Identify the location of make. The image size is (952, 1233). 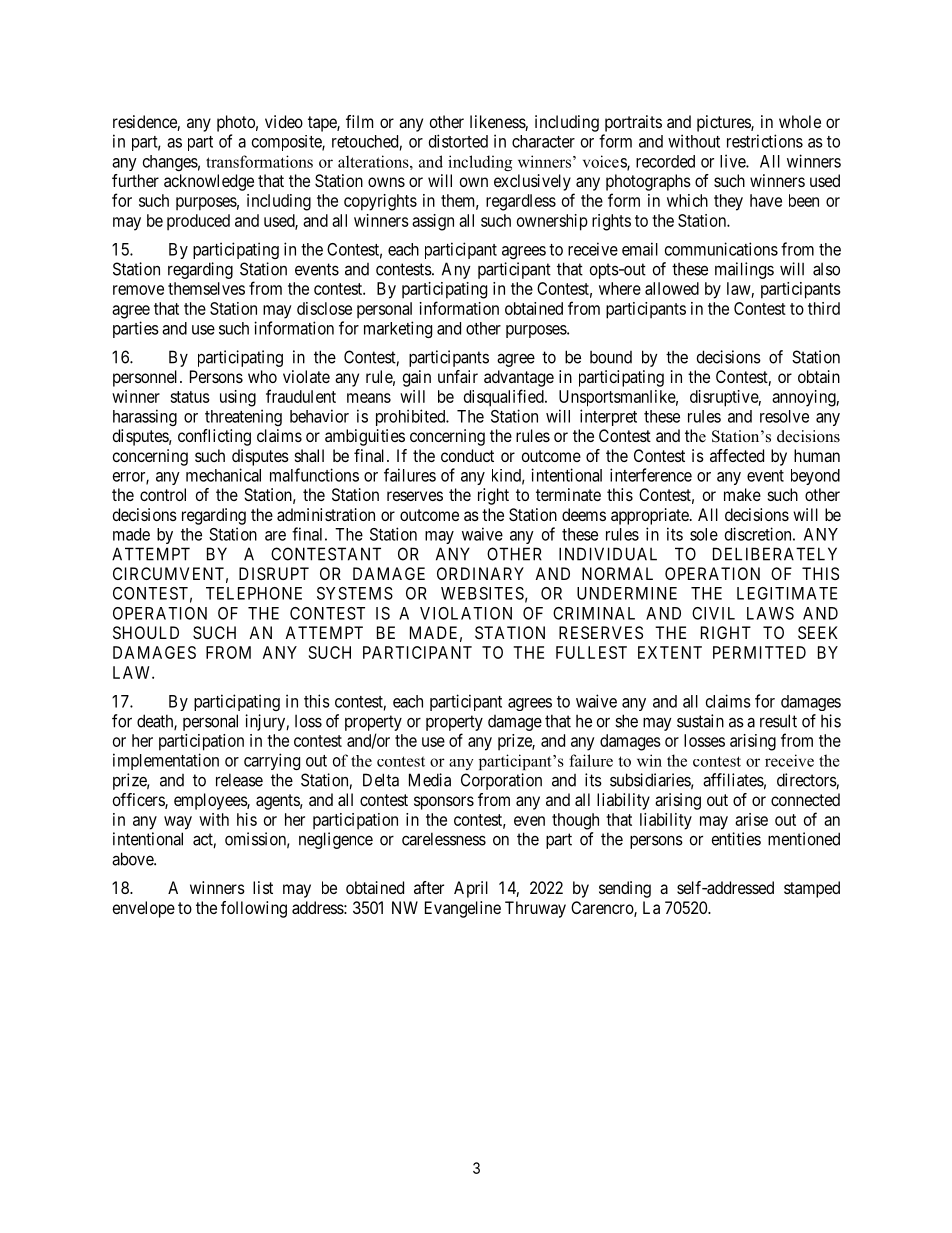
(742, 494).
